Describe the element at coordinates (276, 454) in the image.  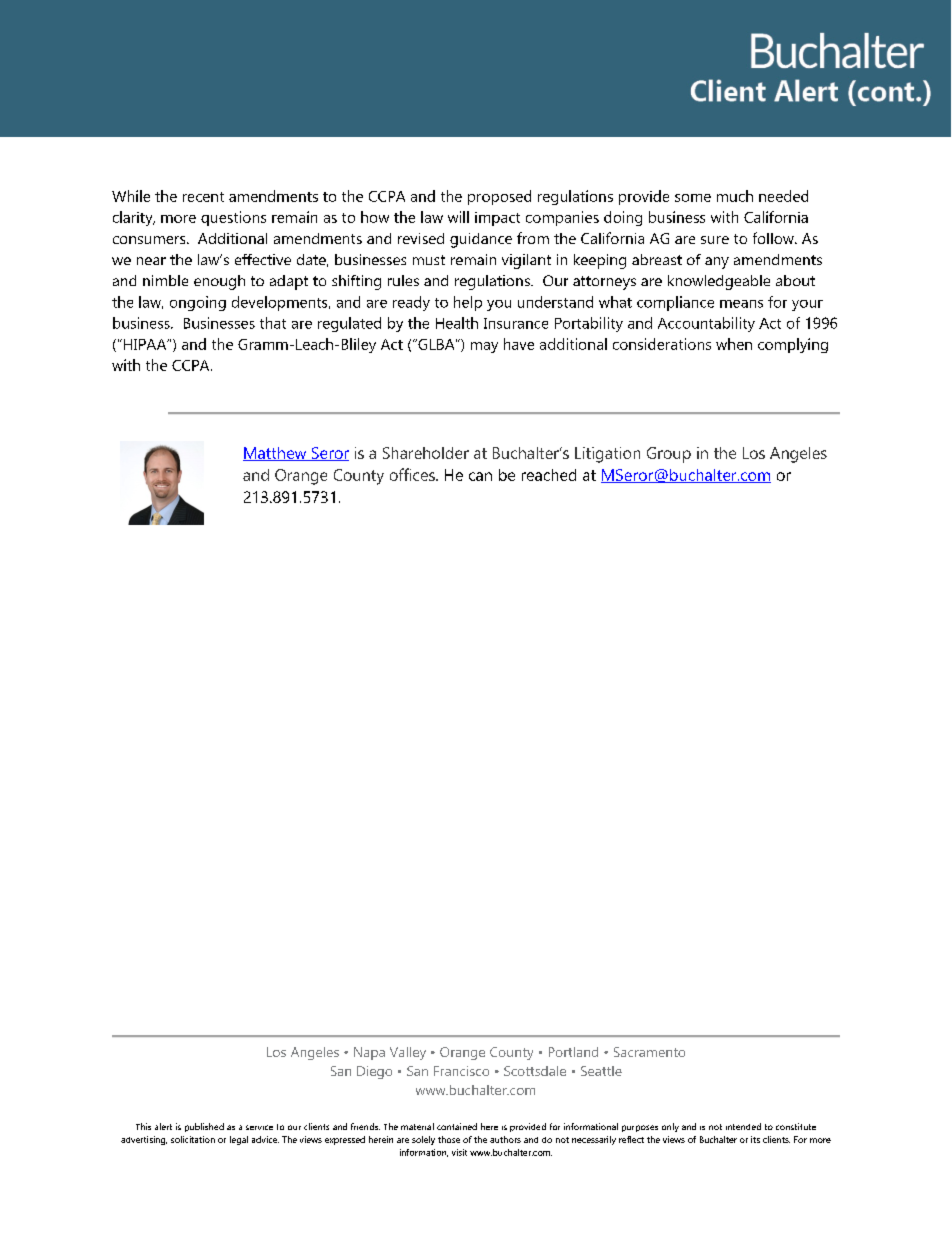
I see `Matthew` at that location.
